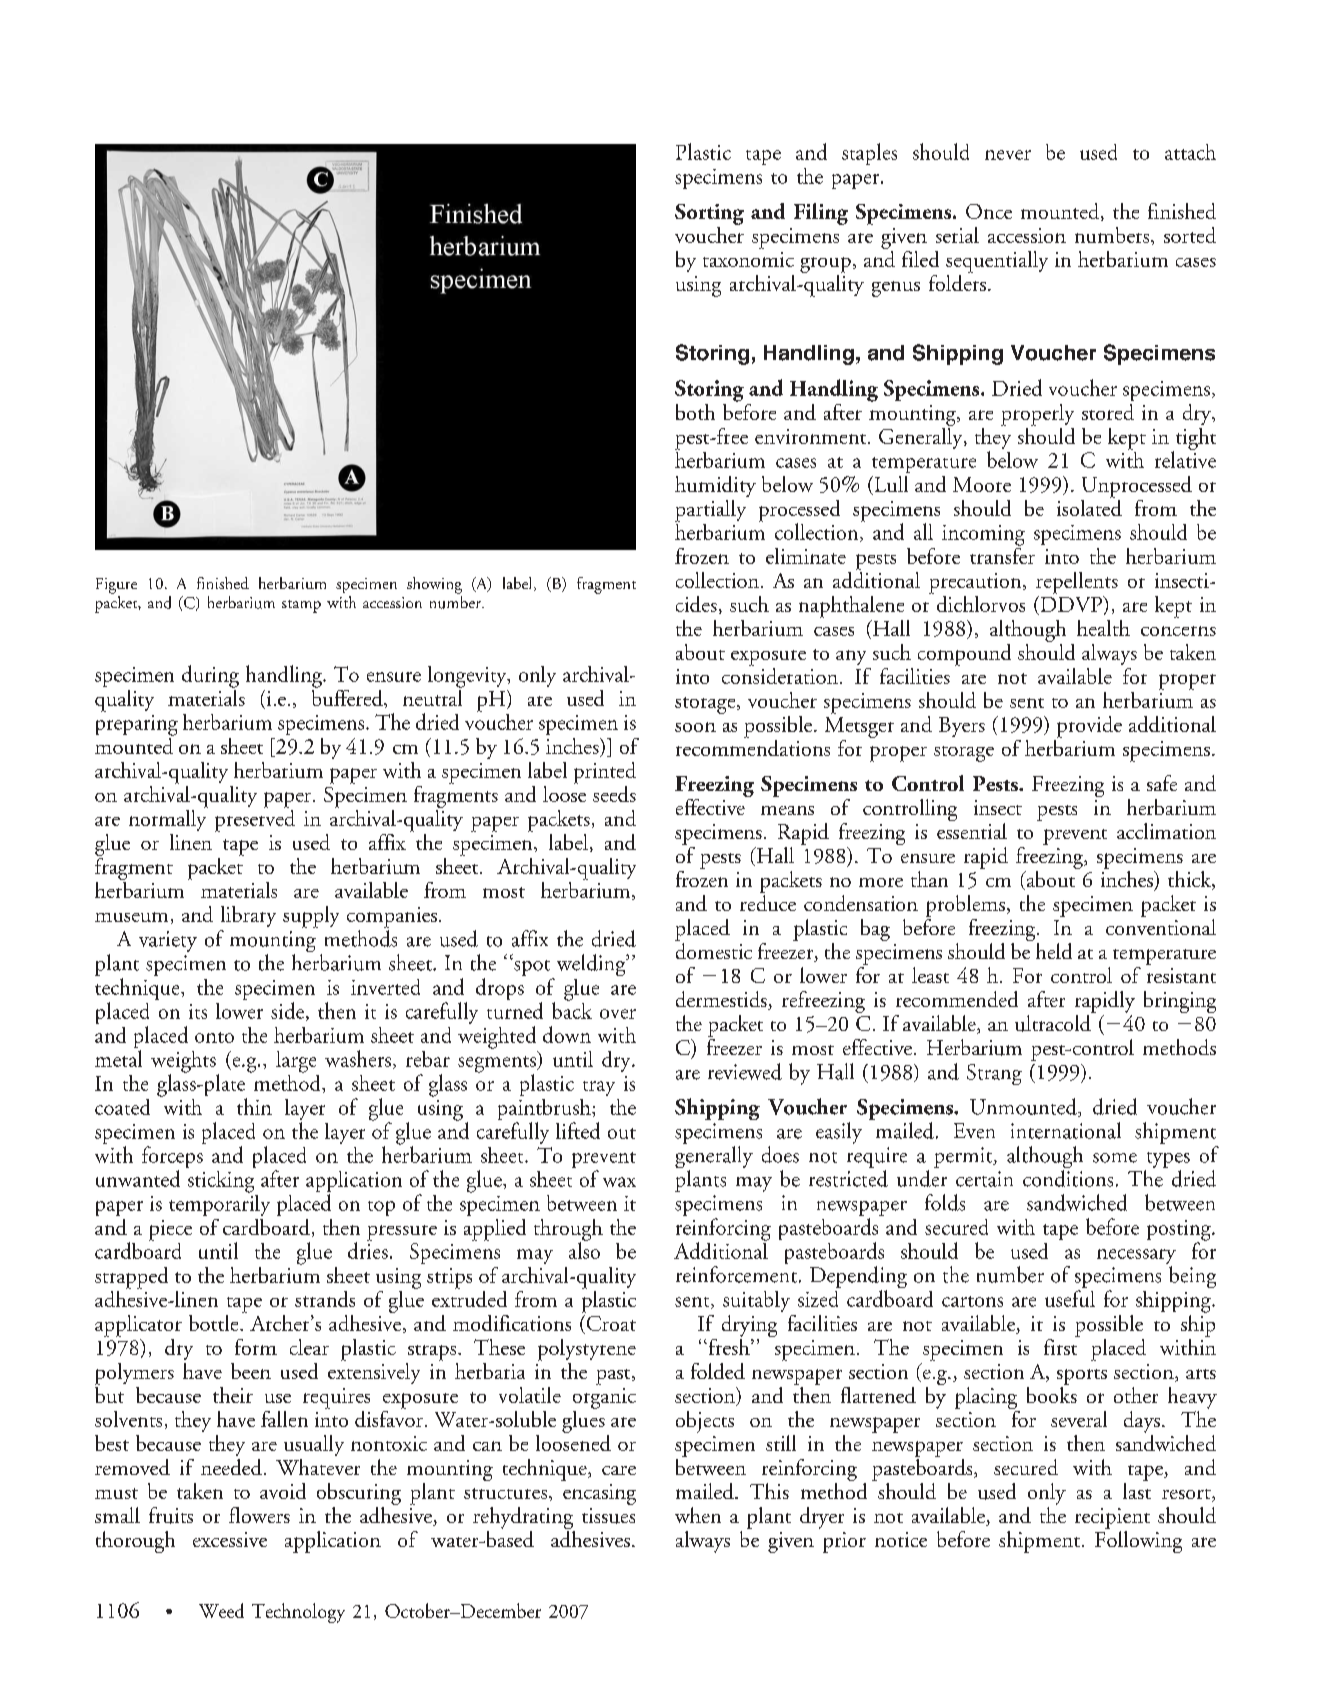 The width and height of the image is (1320, 1708). What do you see at coordinates (1054, 951) in the image?
I see `held` at bounding box center [1054, 951].
